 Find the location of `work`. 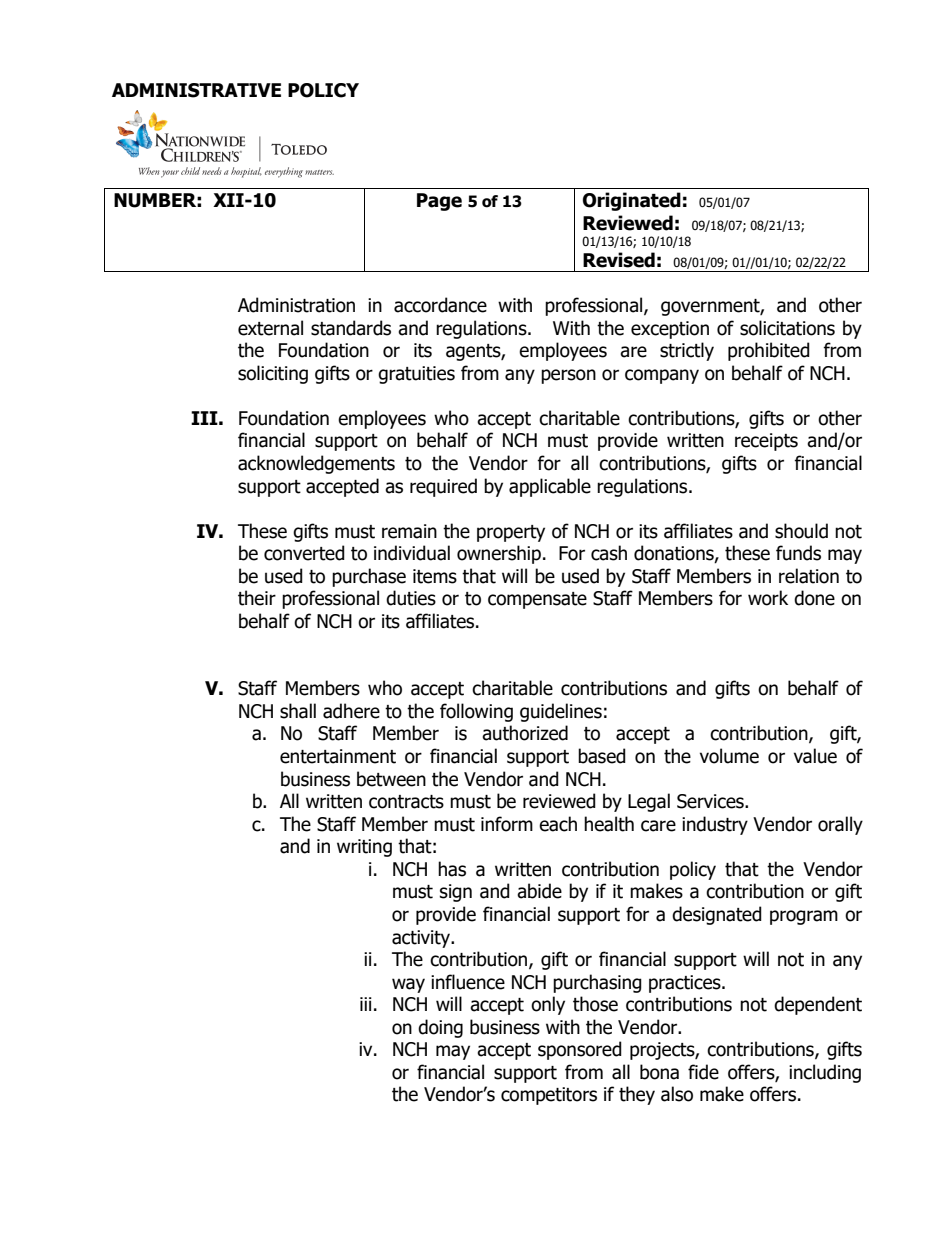

work is located at coordinates (768, 598).
